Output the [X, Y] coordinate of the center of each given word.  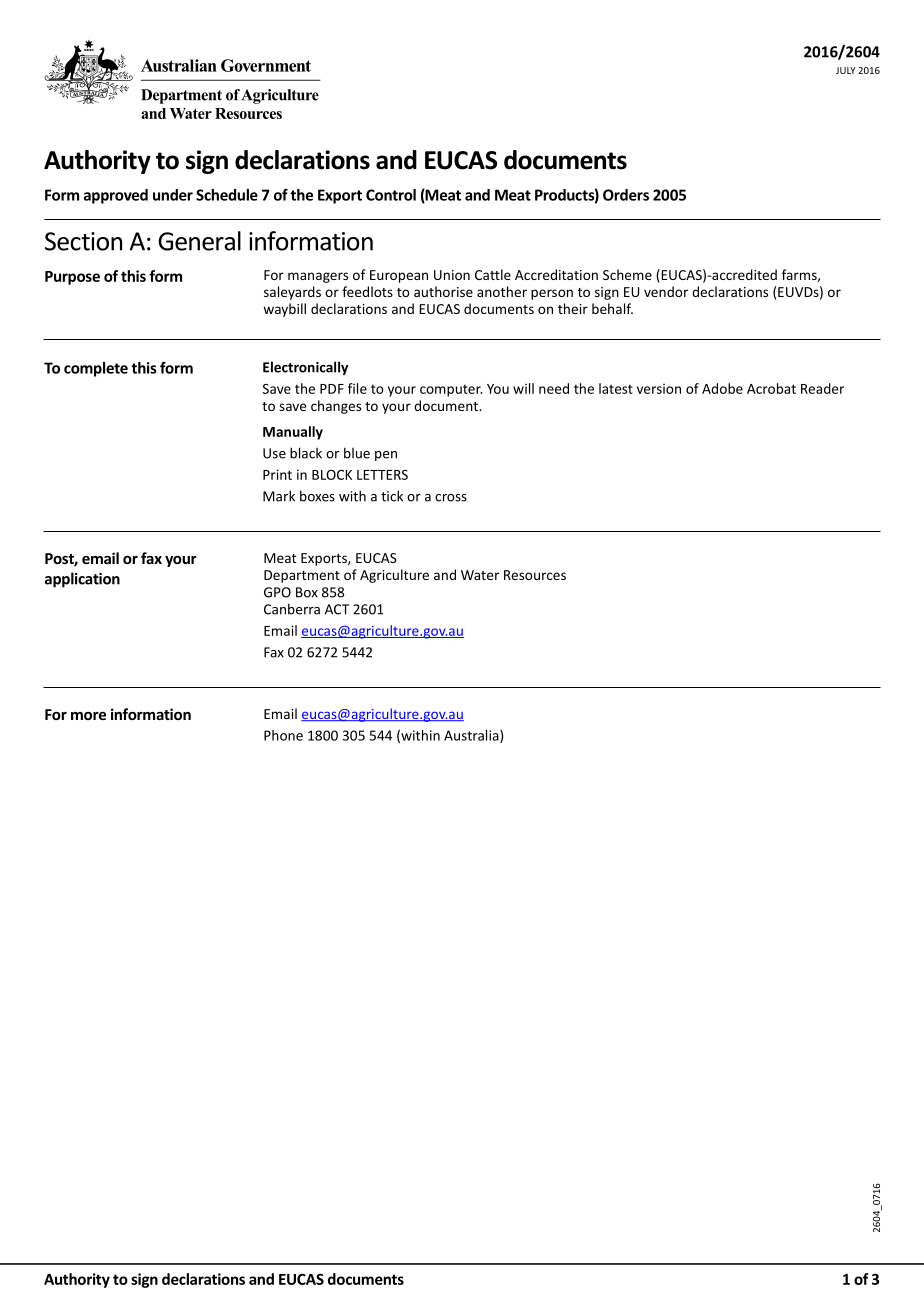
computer [451, 390]
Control [391, 195]
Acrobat [771, 388]
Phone [283, 735]
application [82, 580]
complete [96, 369]
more [88, 716]
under [173, 195]
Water [480, 575]
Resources [535, 575]
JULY [846, 70]
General [199, 241]
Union [452, 275]
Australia [472, 736]
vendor [666, 291]
